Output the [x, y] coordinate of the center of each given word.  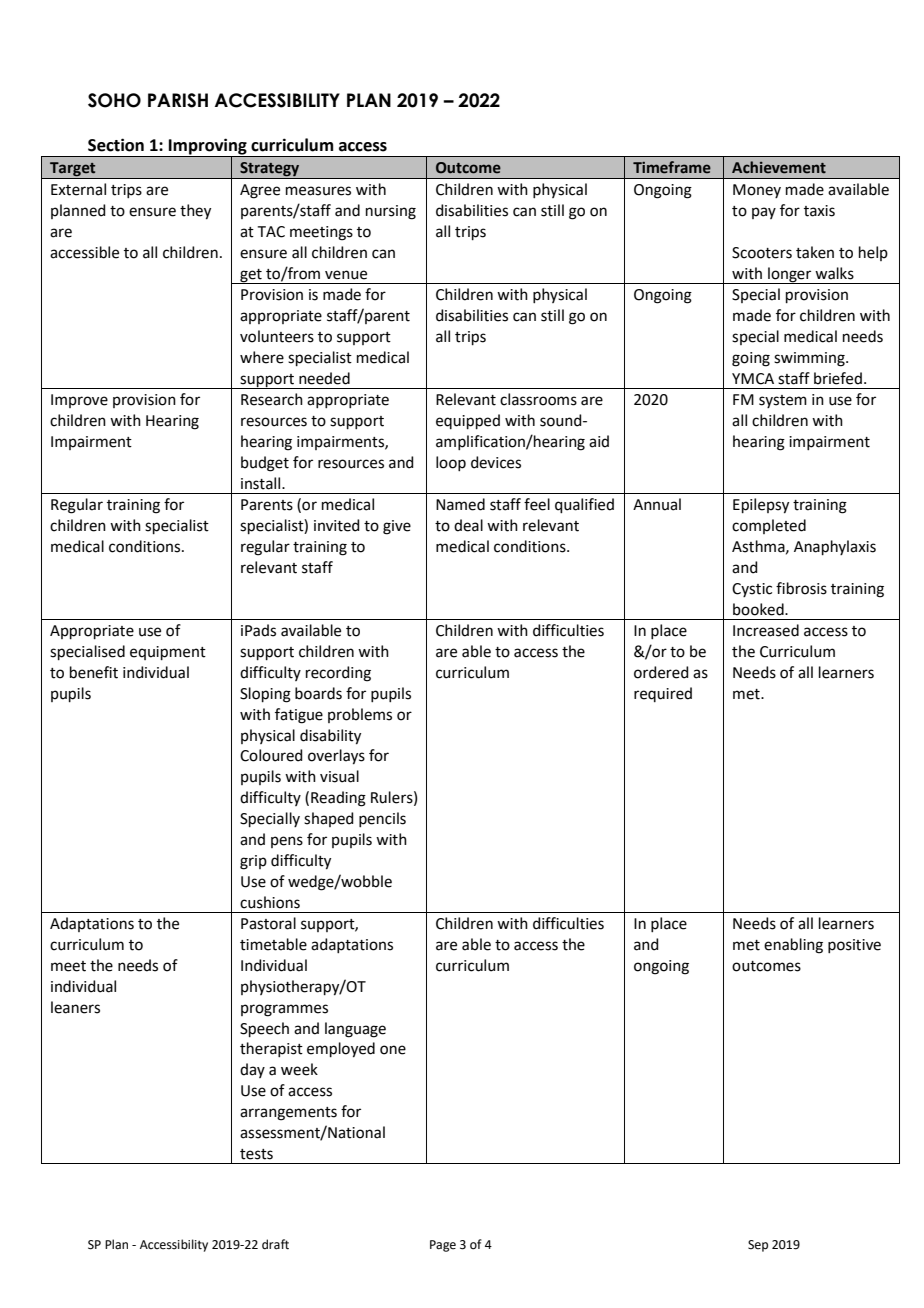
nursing [391, 212]
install [262, 483]
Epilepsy [761, 506]
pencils [382, 819]
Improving [208, 148]
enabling [793, 946]
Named [460, 504]
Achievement [779, 167]
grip [253, 862]
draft [275, 1244]
